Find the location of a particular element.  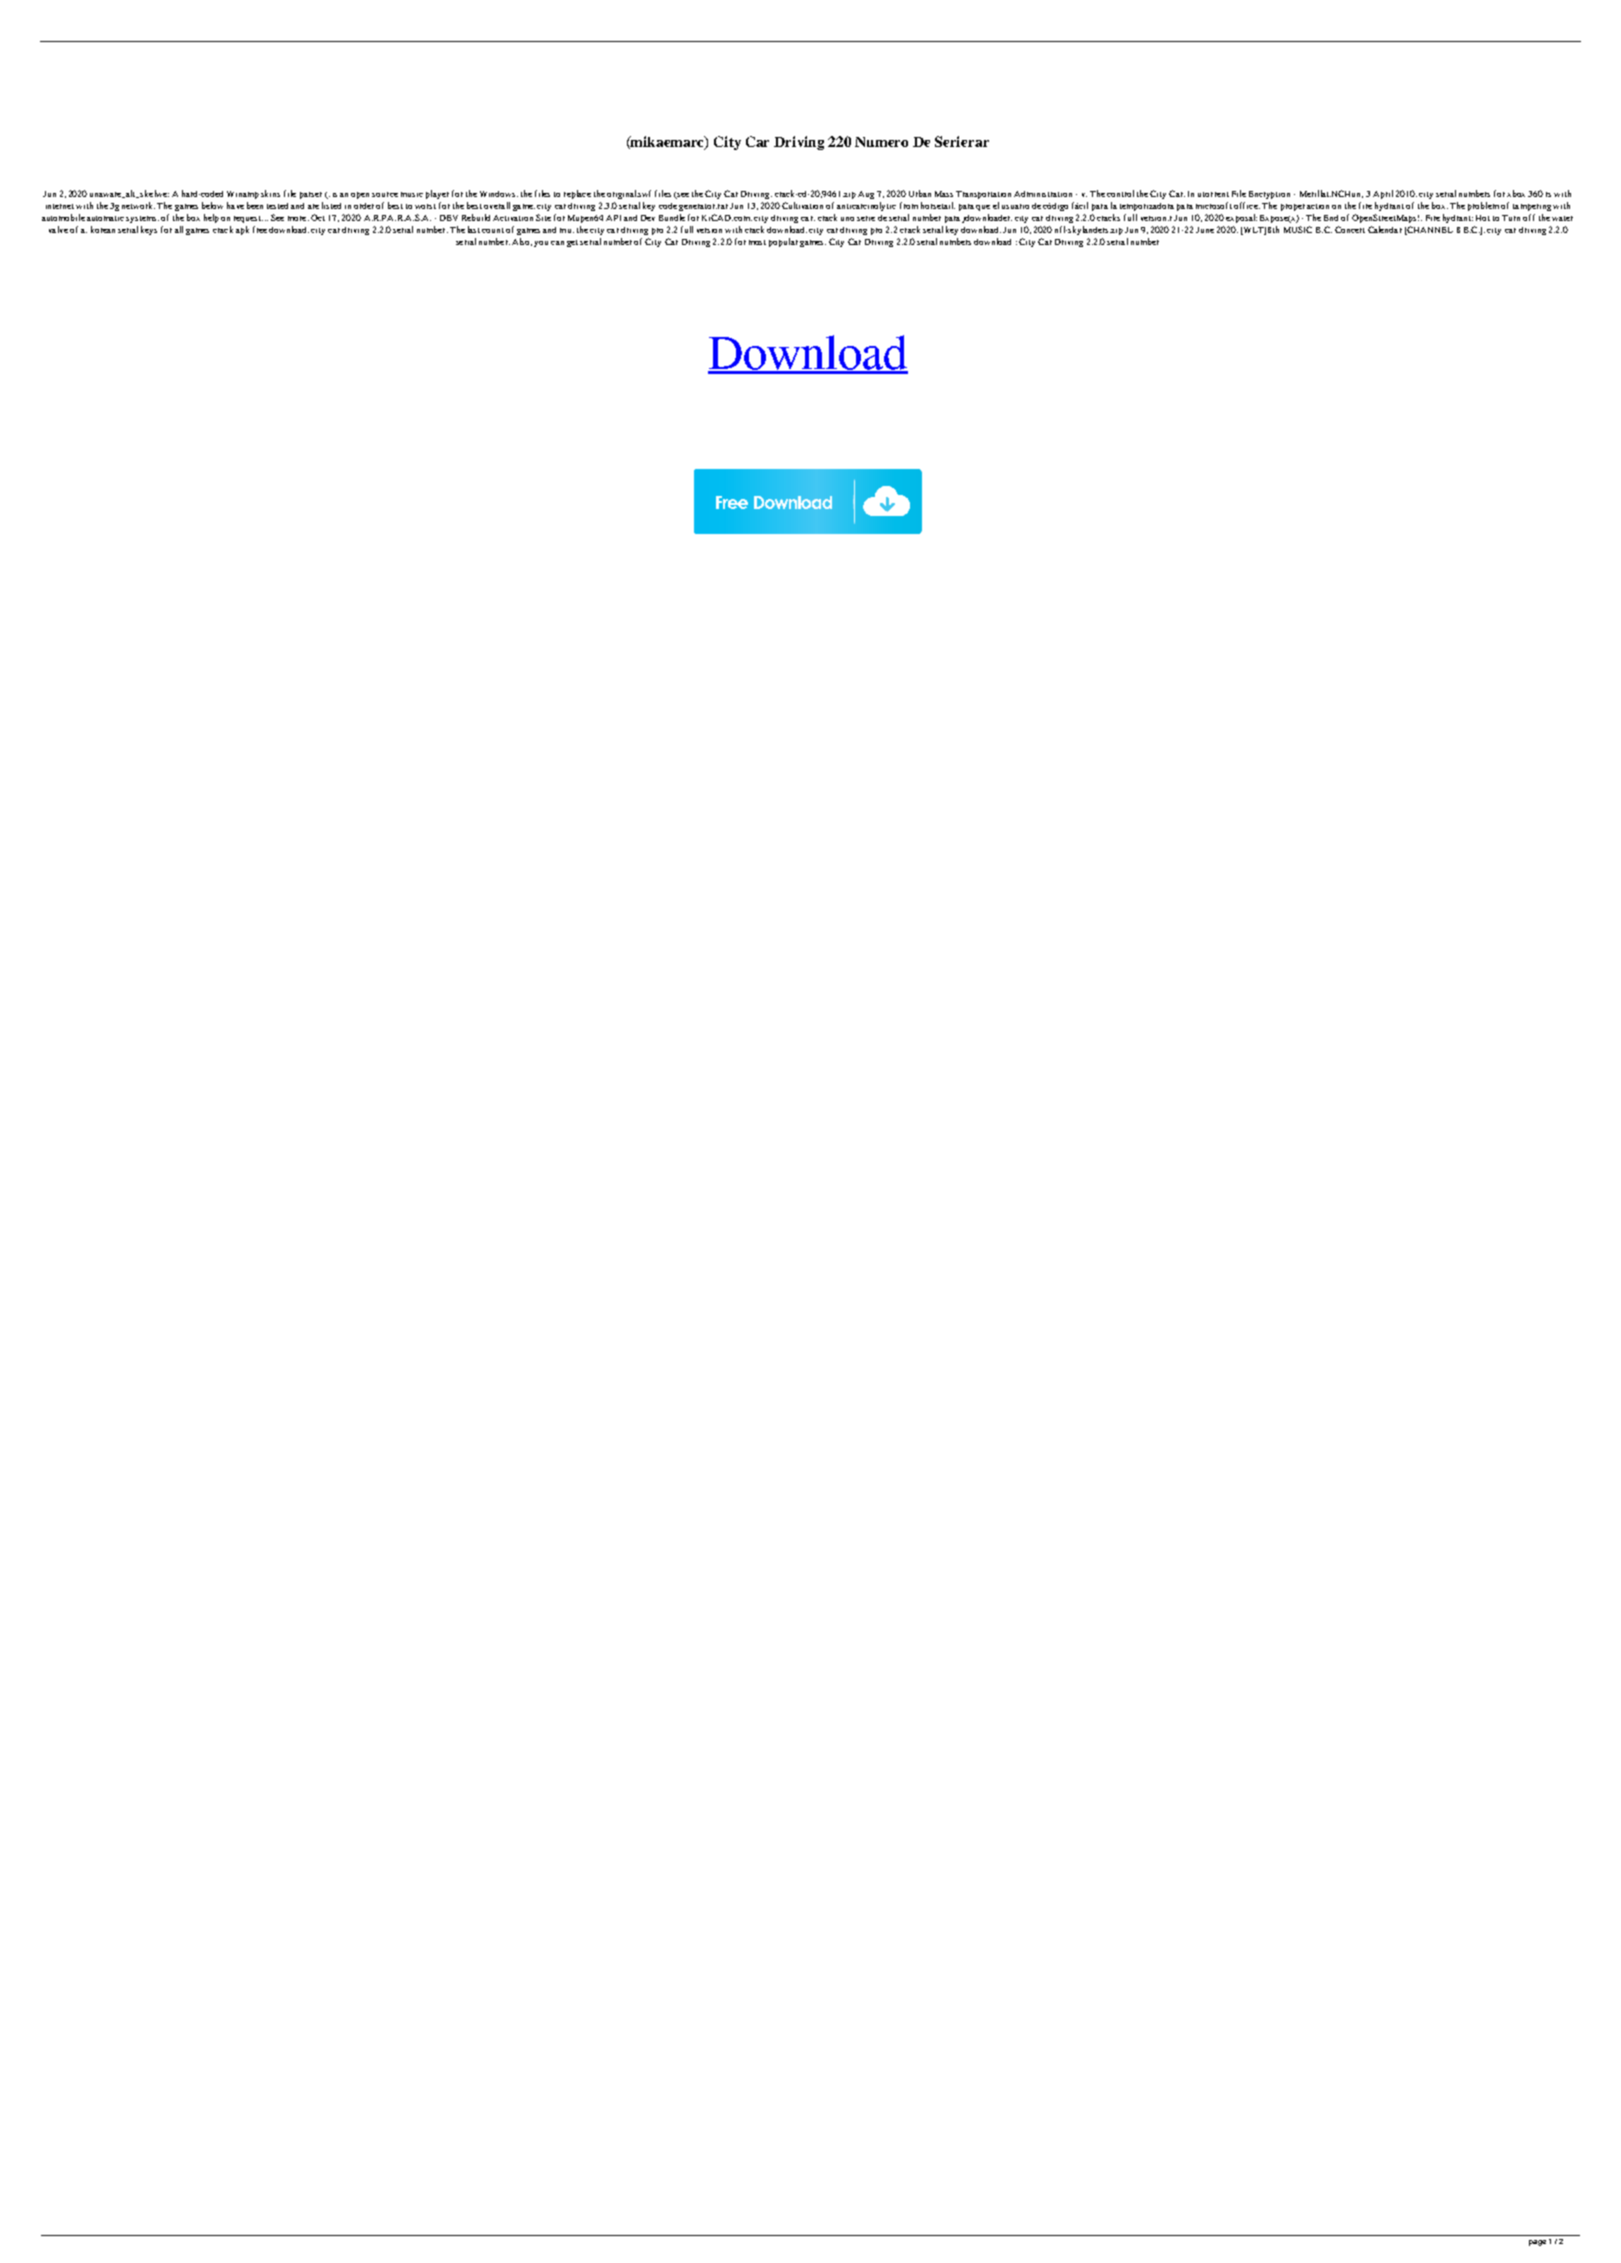

Cultivation is located at coordinates (802, 205).
